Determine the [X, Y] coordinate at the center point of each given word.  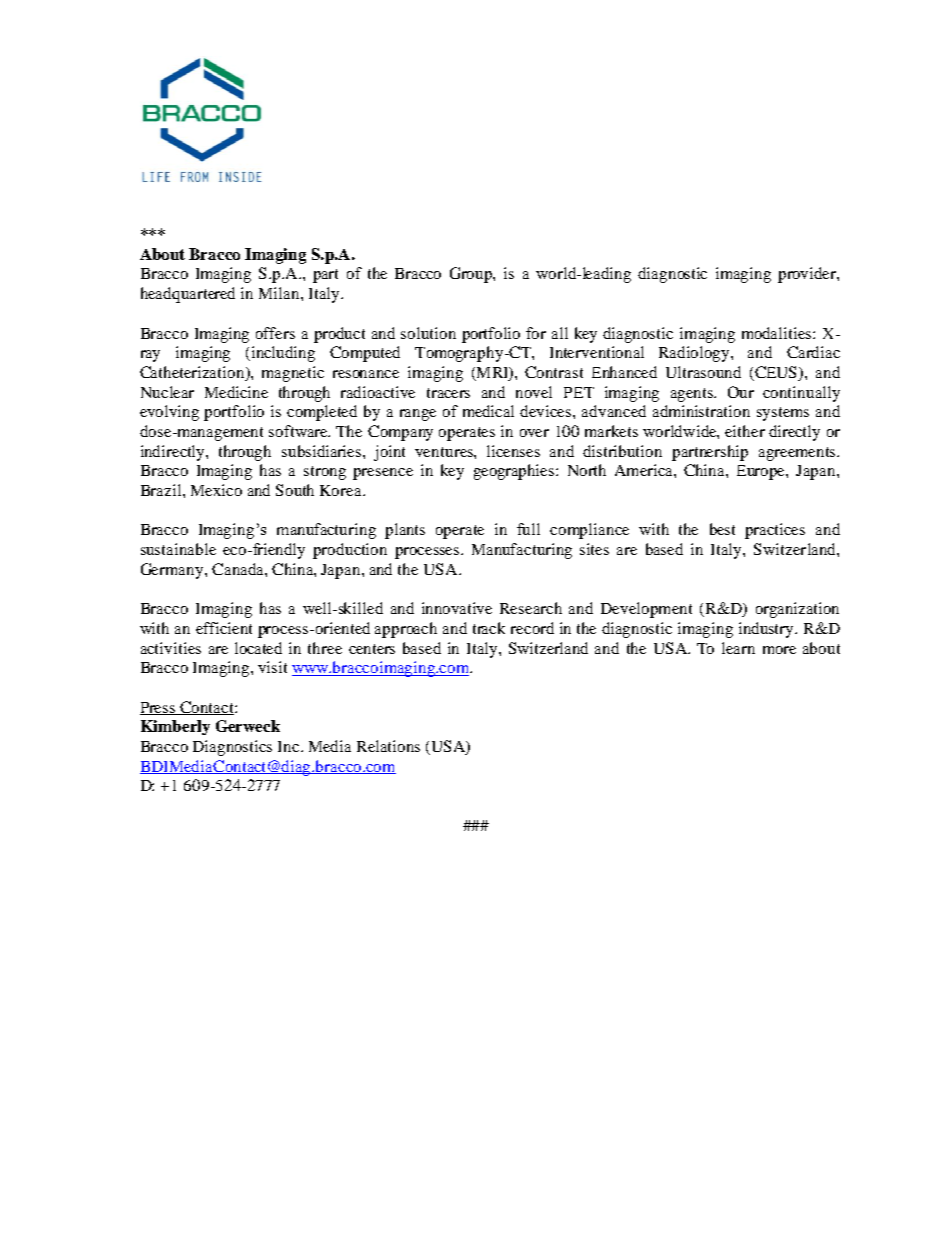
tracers [448, 393]
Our [741, 392]
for [536, 333]
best [722, 529]
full [528, 529]
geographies [515, 472]
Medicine [236, 392]
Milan [280, 293]
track [489, 628]
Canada [239, 569]
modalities [778, 333]
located [258, 648]
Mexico [216, 490]
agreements [798, 454]
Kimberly [175, 727]
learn [738, 648]
